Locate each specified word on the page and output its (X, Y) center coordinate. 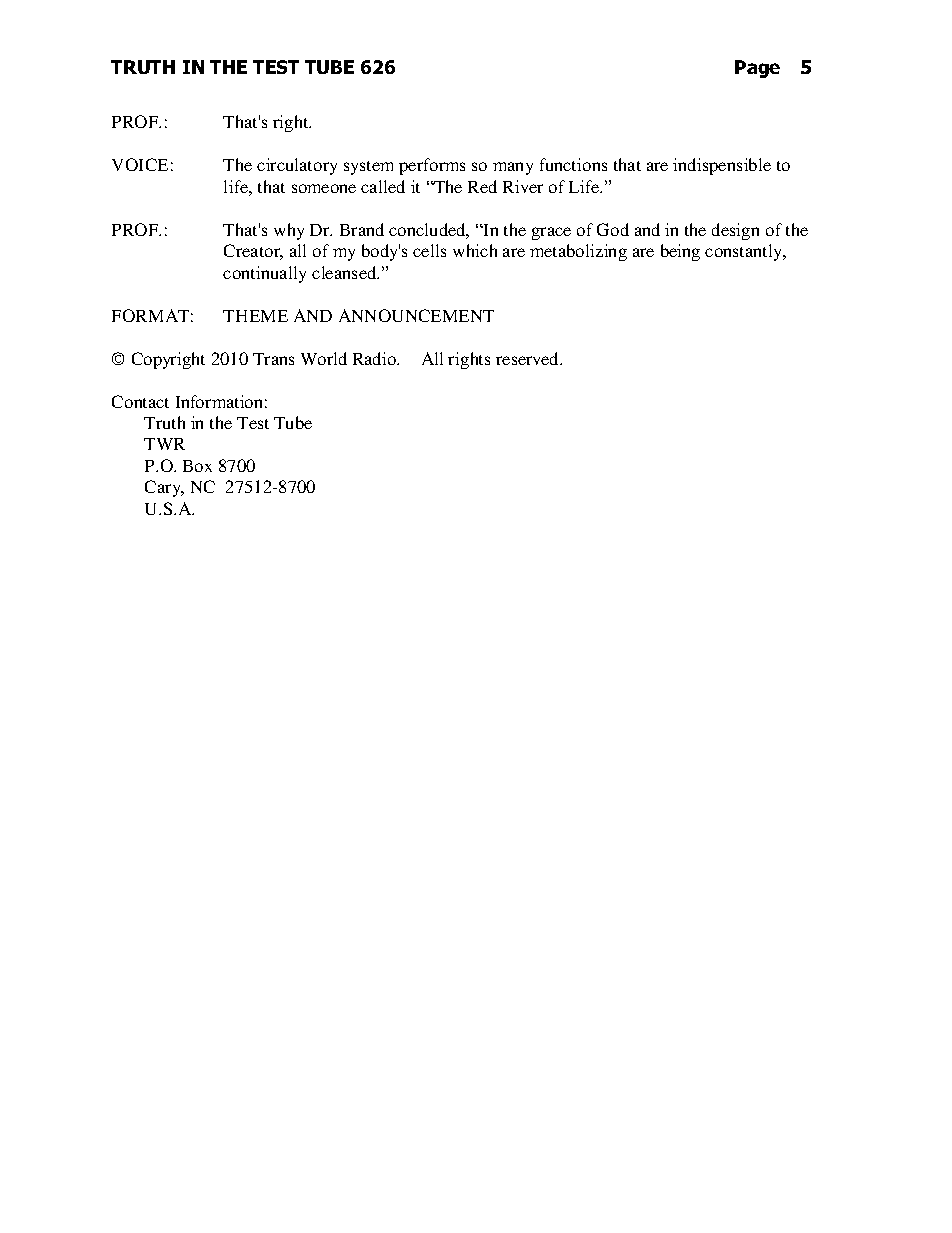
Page (757, 69)
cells (429, 250)
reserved (529, 358)
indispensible (722, 166)
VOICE (140, 164)
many (513, 168)
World (324, 358)
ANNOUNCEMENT (416, 315)
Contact (140, 401)
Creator (253, 252)
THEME (255, 316)
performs (432, 166)
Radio (375, 358)
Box (197, 466)
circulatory (297, 166)
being (680, 252)
